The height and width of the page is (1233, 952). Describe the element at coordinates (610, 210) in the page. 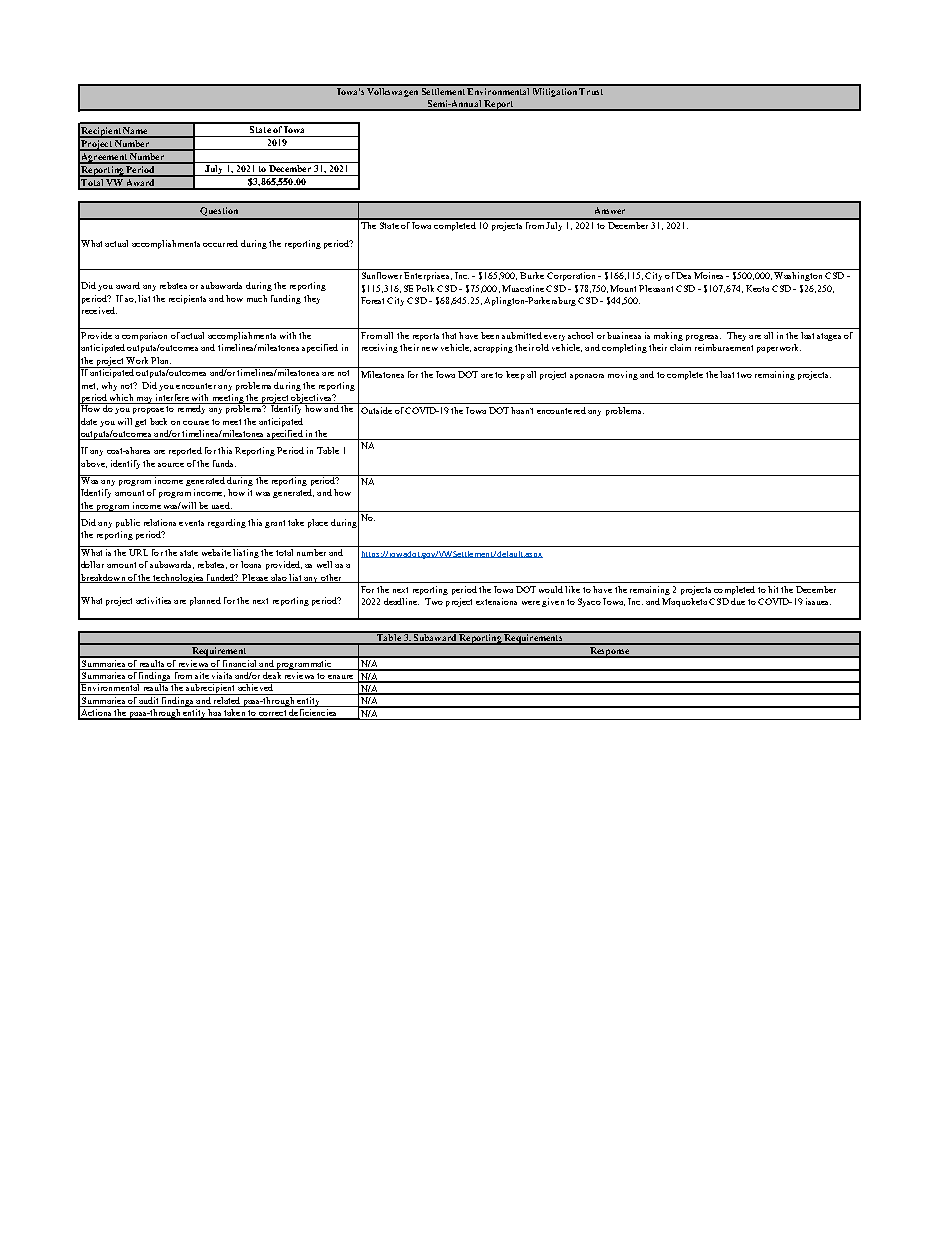

I see `Answer` at that location.
